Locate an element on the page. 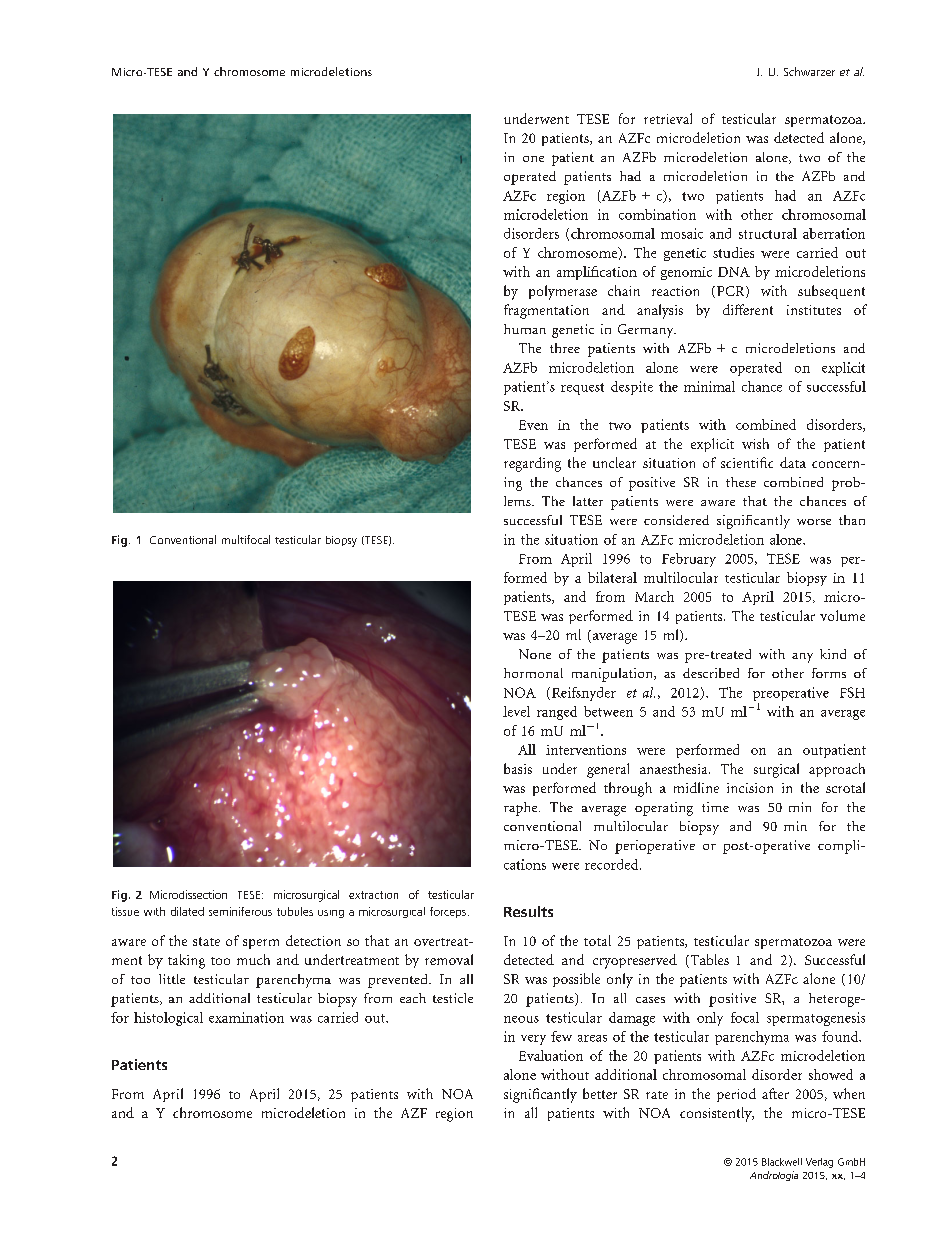  Tables is located at coordinates (708, 961).
